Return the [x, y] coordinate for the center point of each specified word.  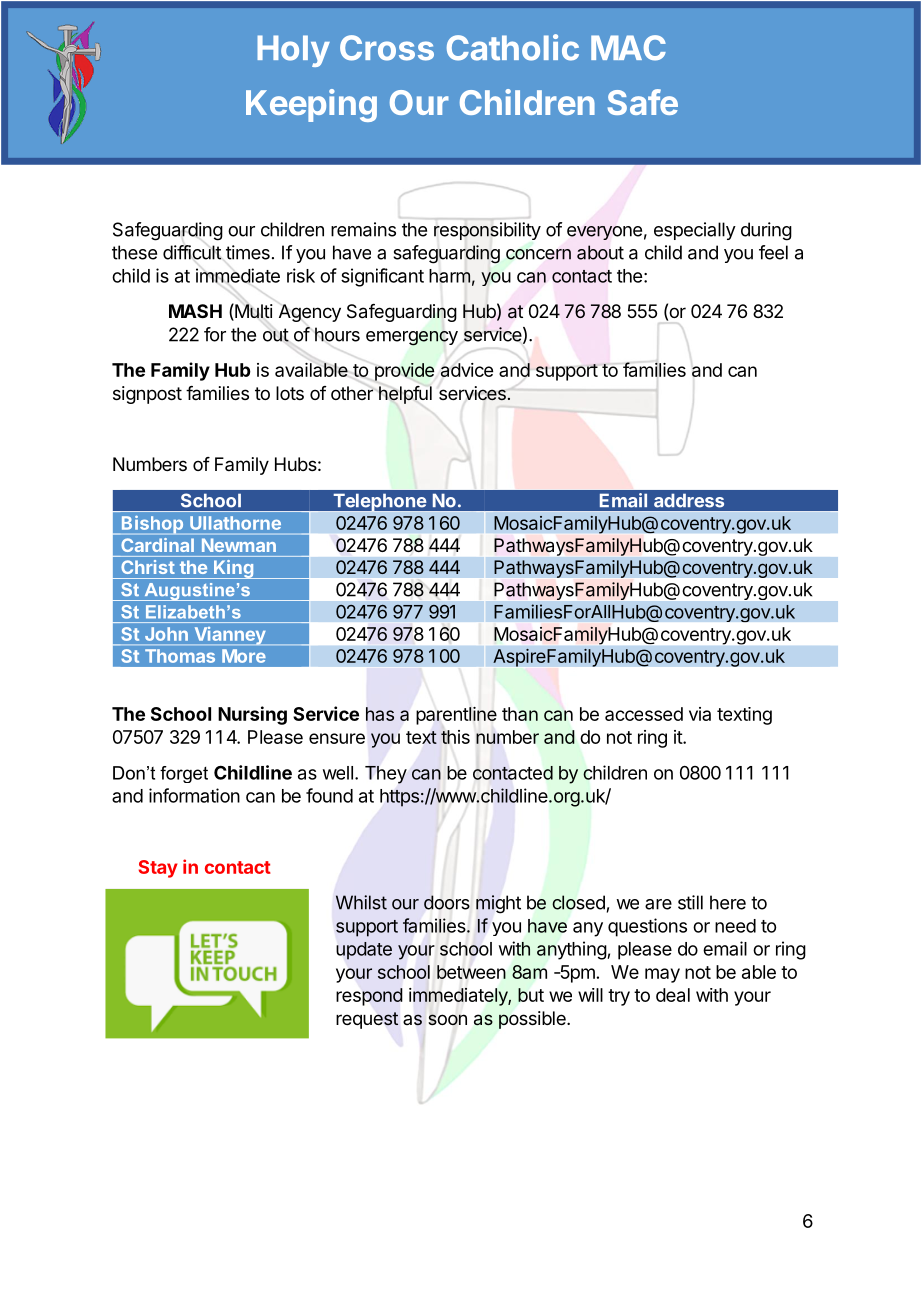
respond [369, 997]
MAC [628, 48]
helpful [405, 395]
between [471, 972]
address [689, 500]
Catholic [513, 47]
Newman [239, 545]
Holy [293, 51]
